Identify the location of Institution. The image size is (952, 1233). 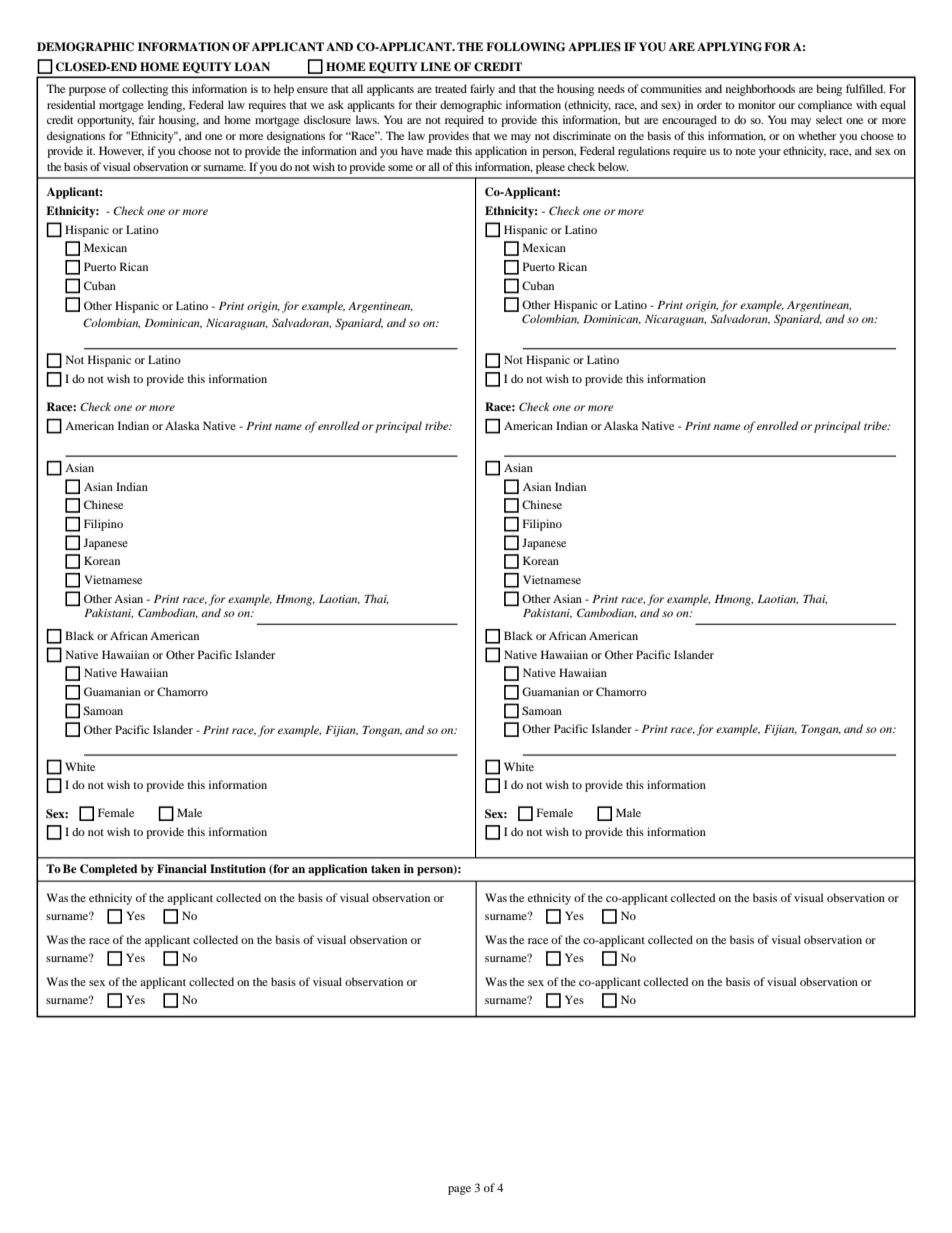
(238, 868).
